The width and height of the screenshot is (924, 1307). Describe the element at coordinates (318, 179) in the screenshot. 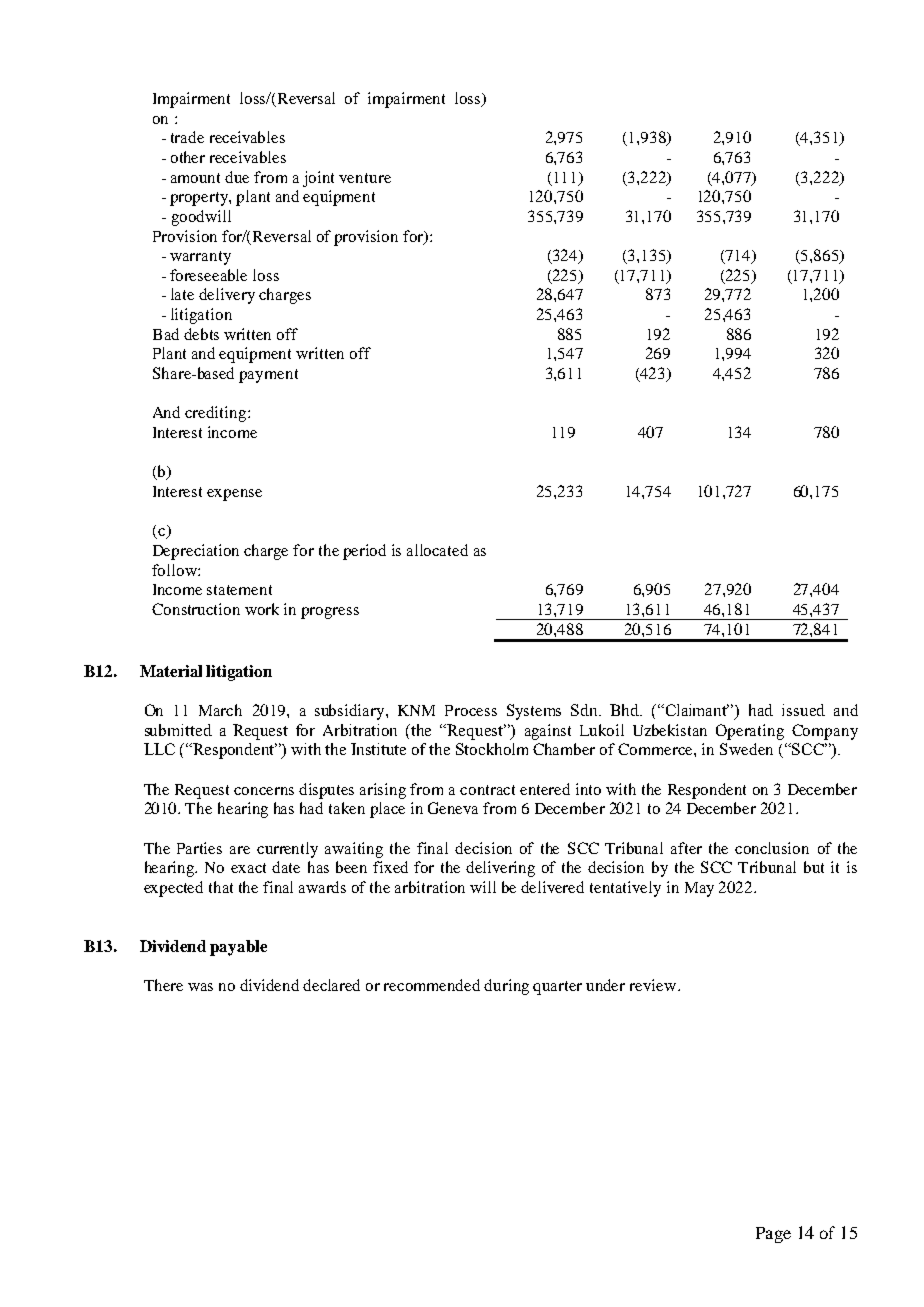

I see `joint` at that location.
